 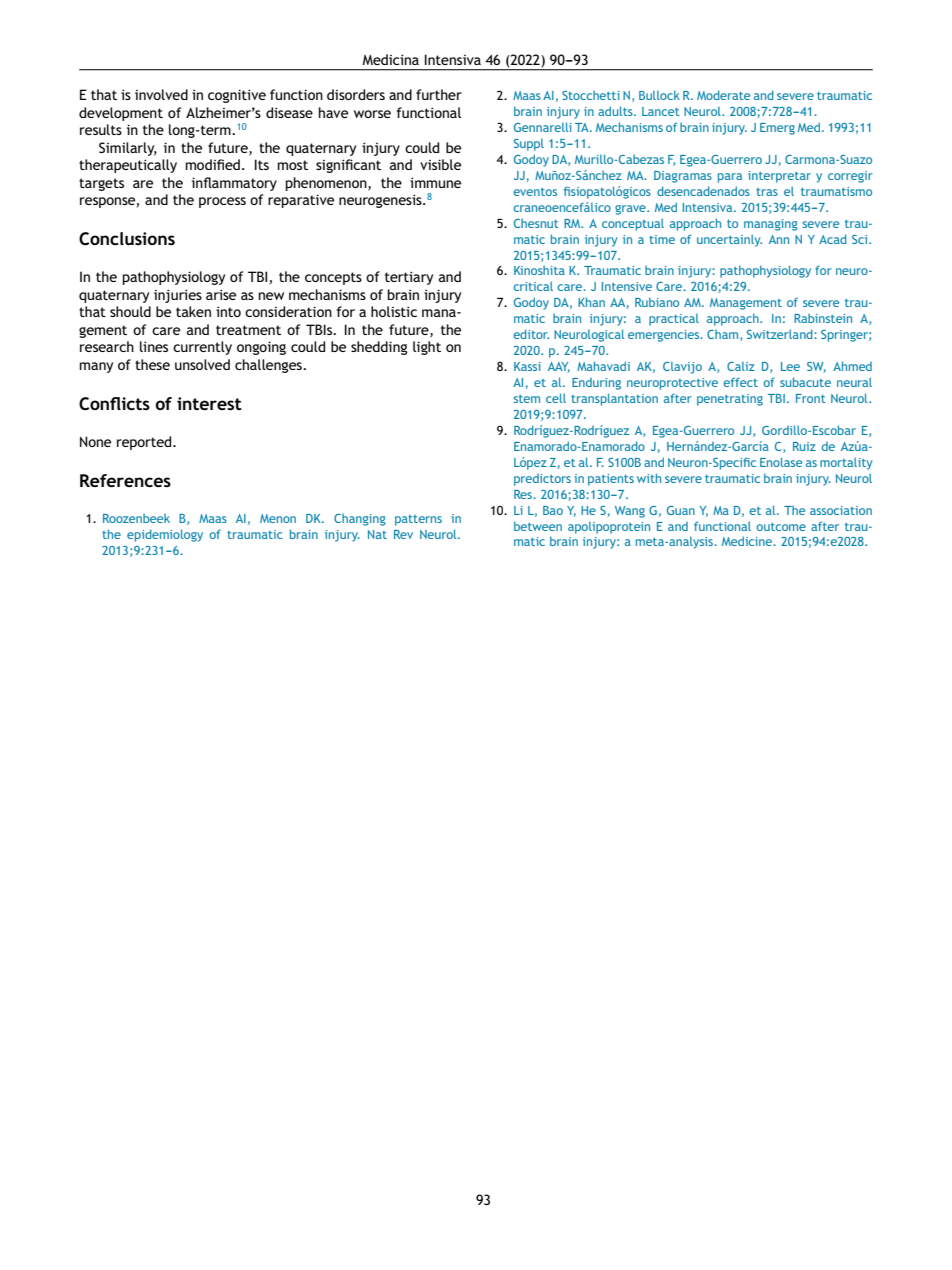 What do you see at coordinates (165, 535) in the image?
I see `epidemiology` at bounding box center [165, 535].
